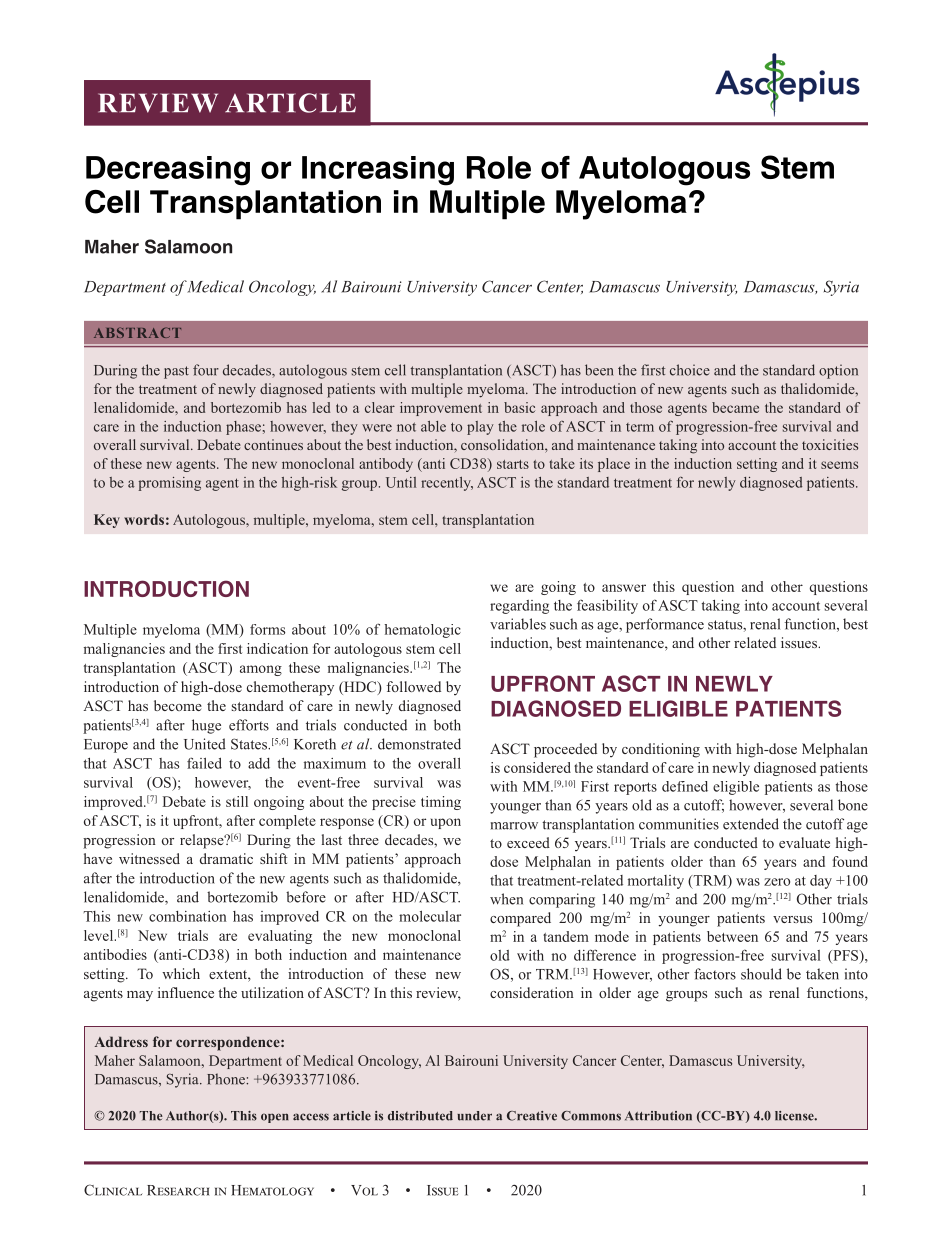 The height and width of the screenshot is (1233, 952). Describe the element at coordinates (378, 171) in the screenshot. I see `Increasing` at that location.
